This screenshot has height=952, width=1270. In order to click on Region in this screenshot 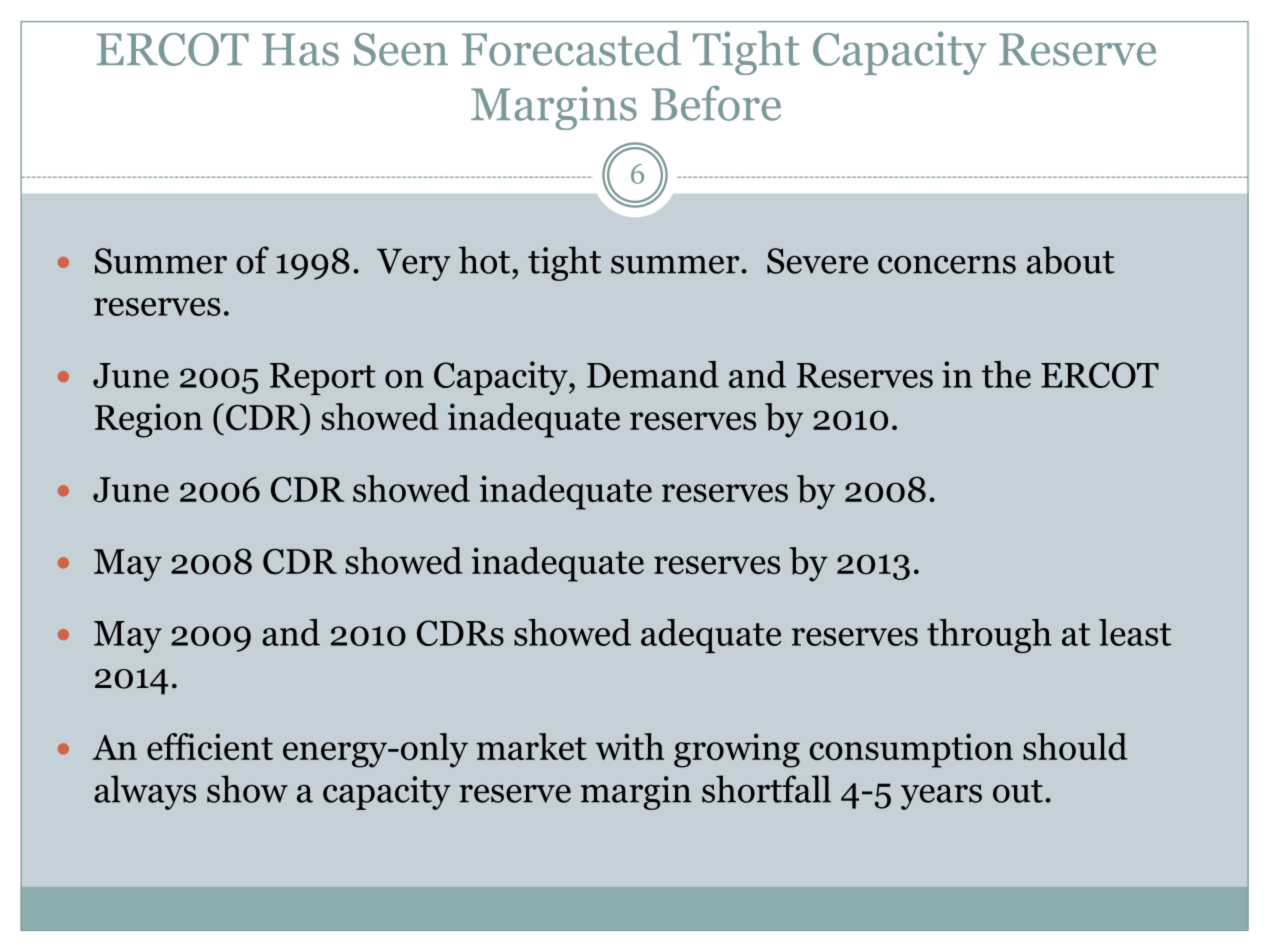, I will do `click(149, 420)`.
